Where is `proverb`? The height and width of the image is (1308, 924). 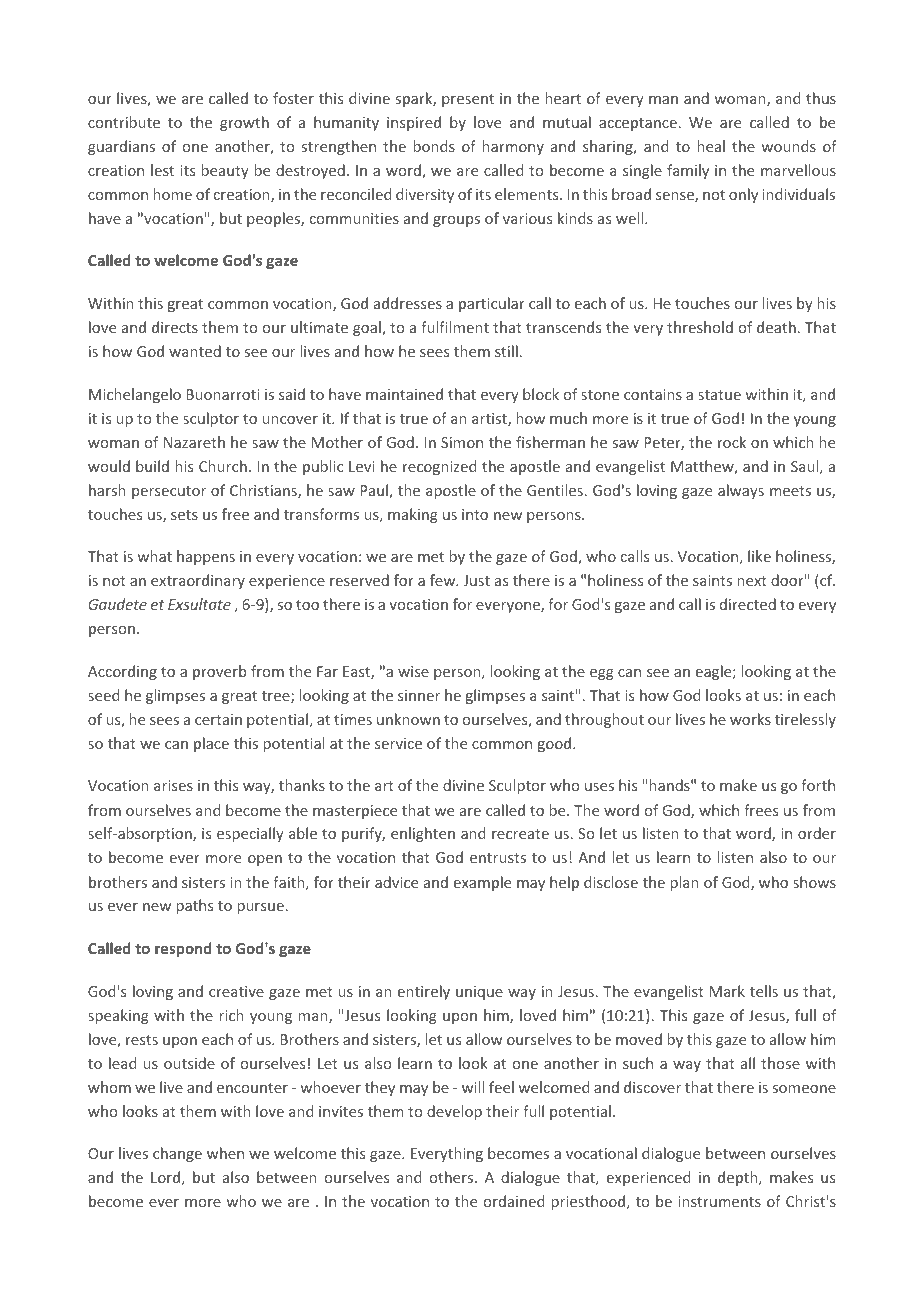 proverb is located at coordinates (219, 672).
